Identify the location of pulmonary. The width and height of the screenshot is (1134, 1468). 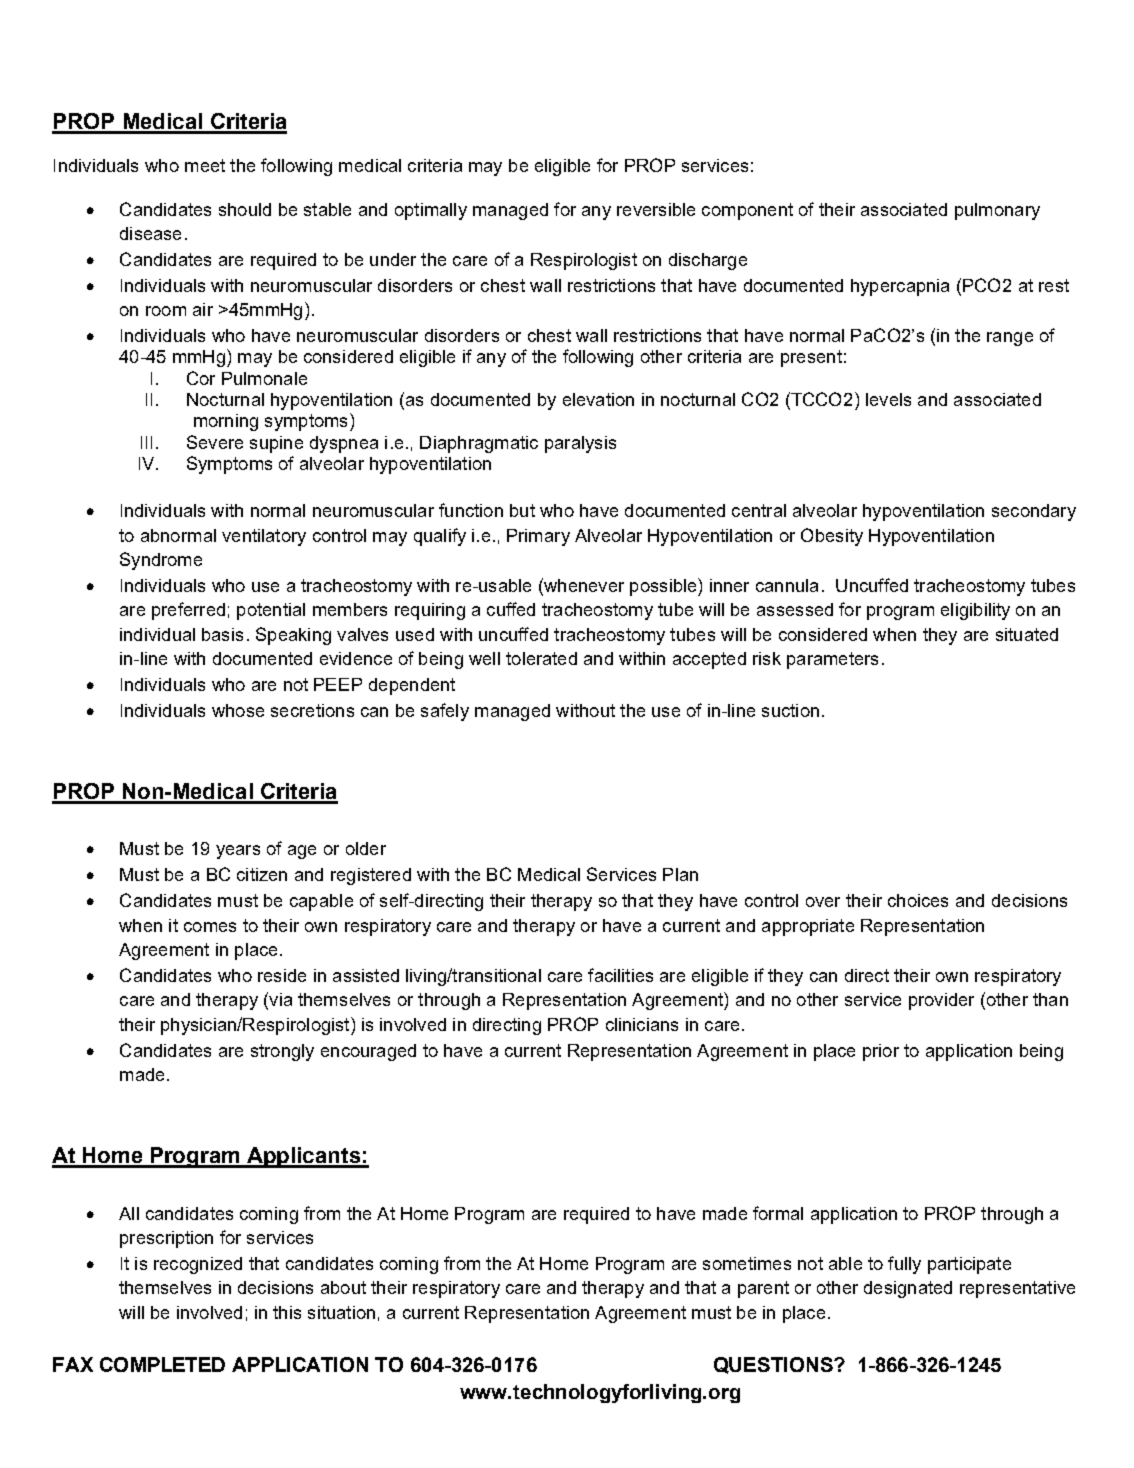
(997, 211).
